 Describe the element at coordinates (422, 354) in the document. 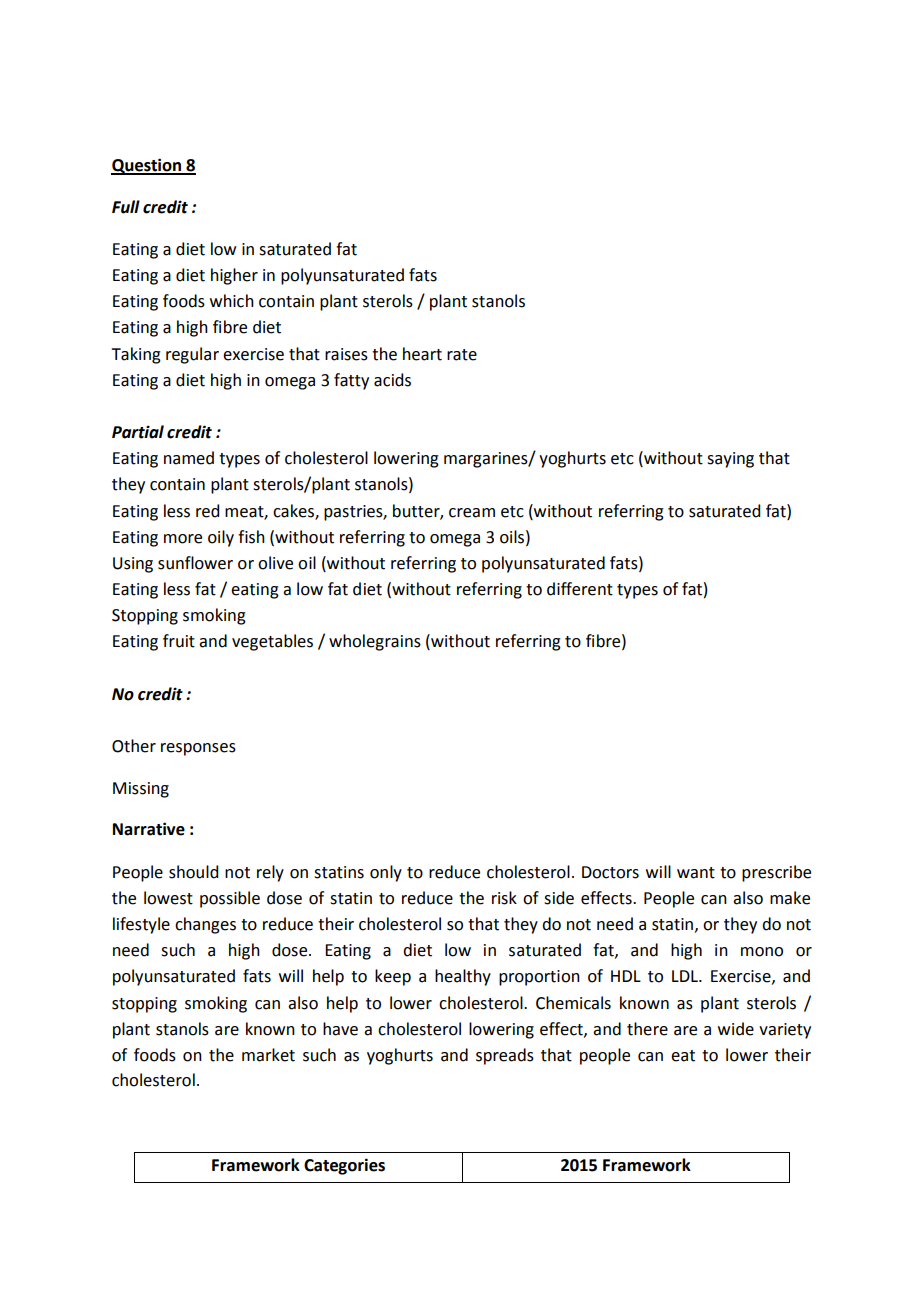

I see `heart` at that location.
